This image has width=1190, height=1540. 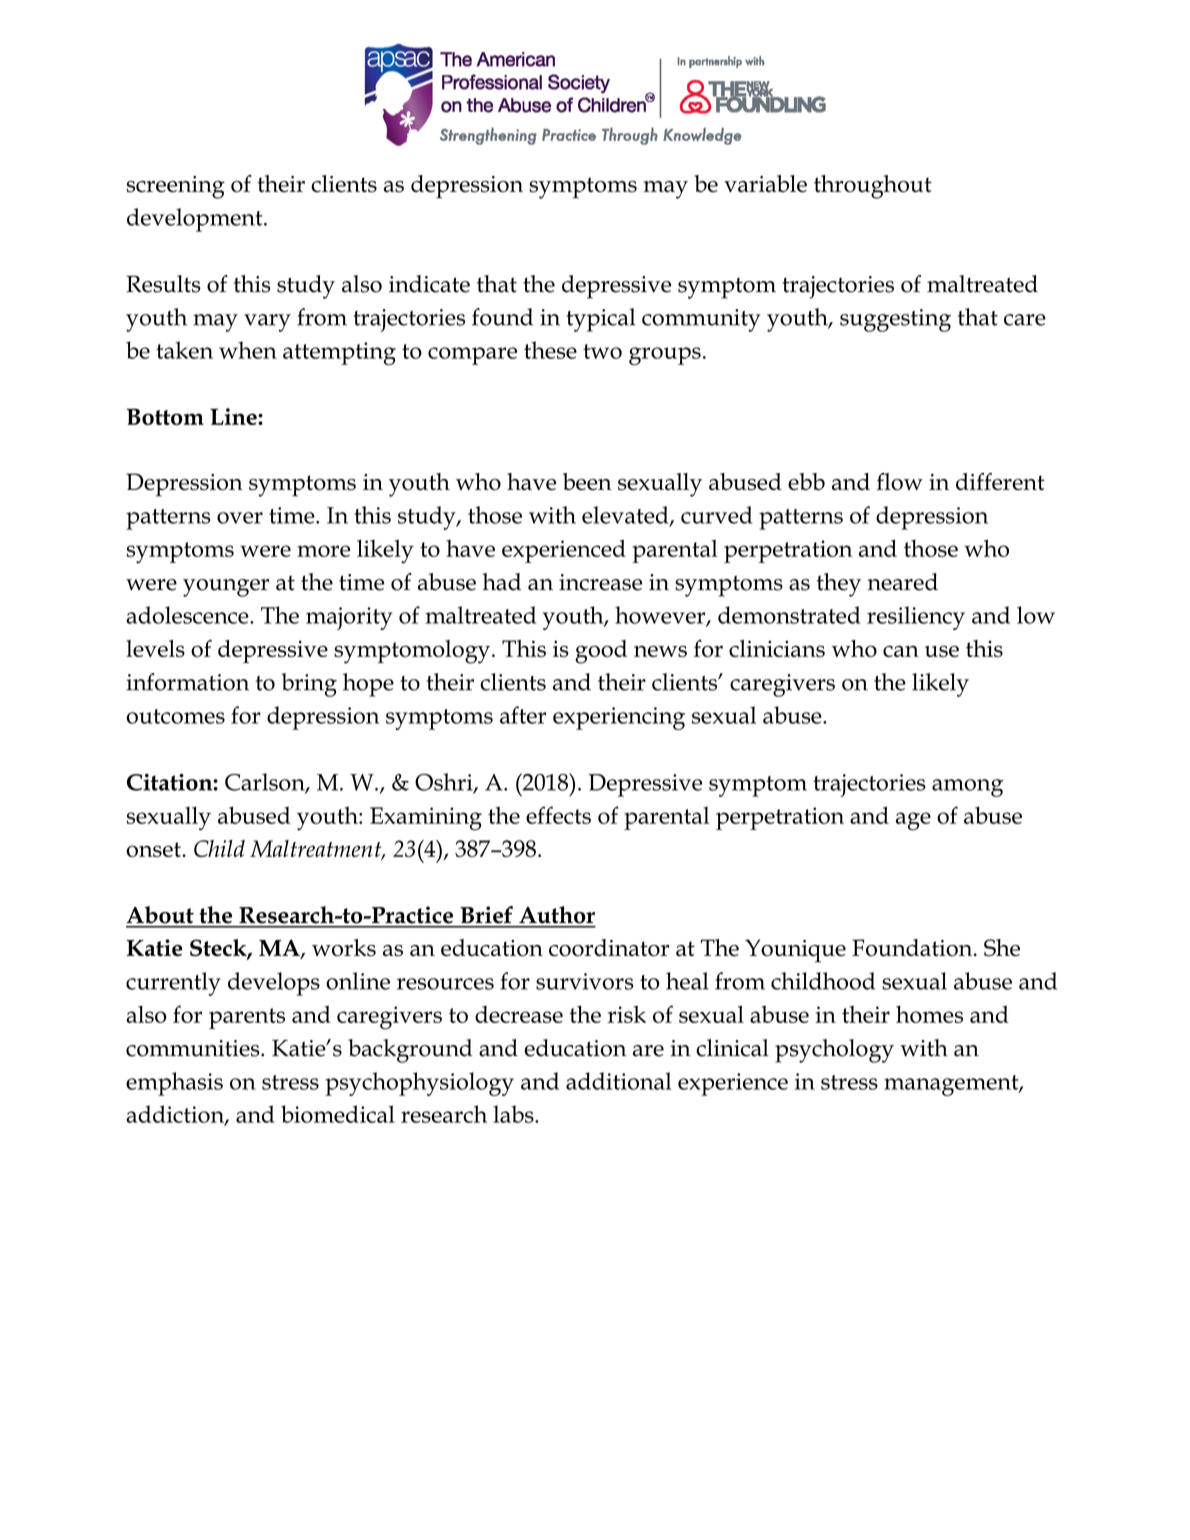 What do you see at coordinates (834, 1051) in the image?
I see `psychology` at bounding box center [834, 1051].
